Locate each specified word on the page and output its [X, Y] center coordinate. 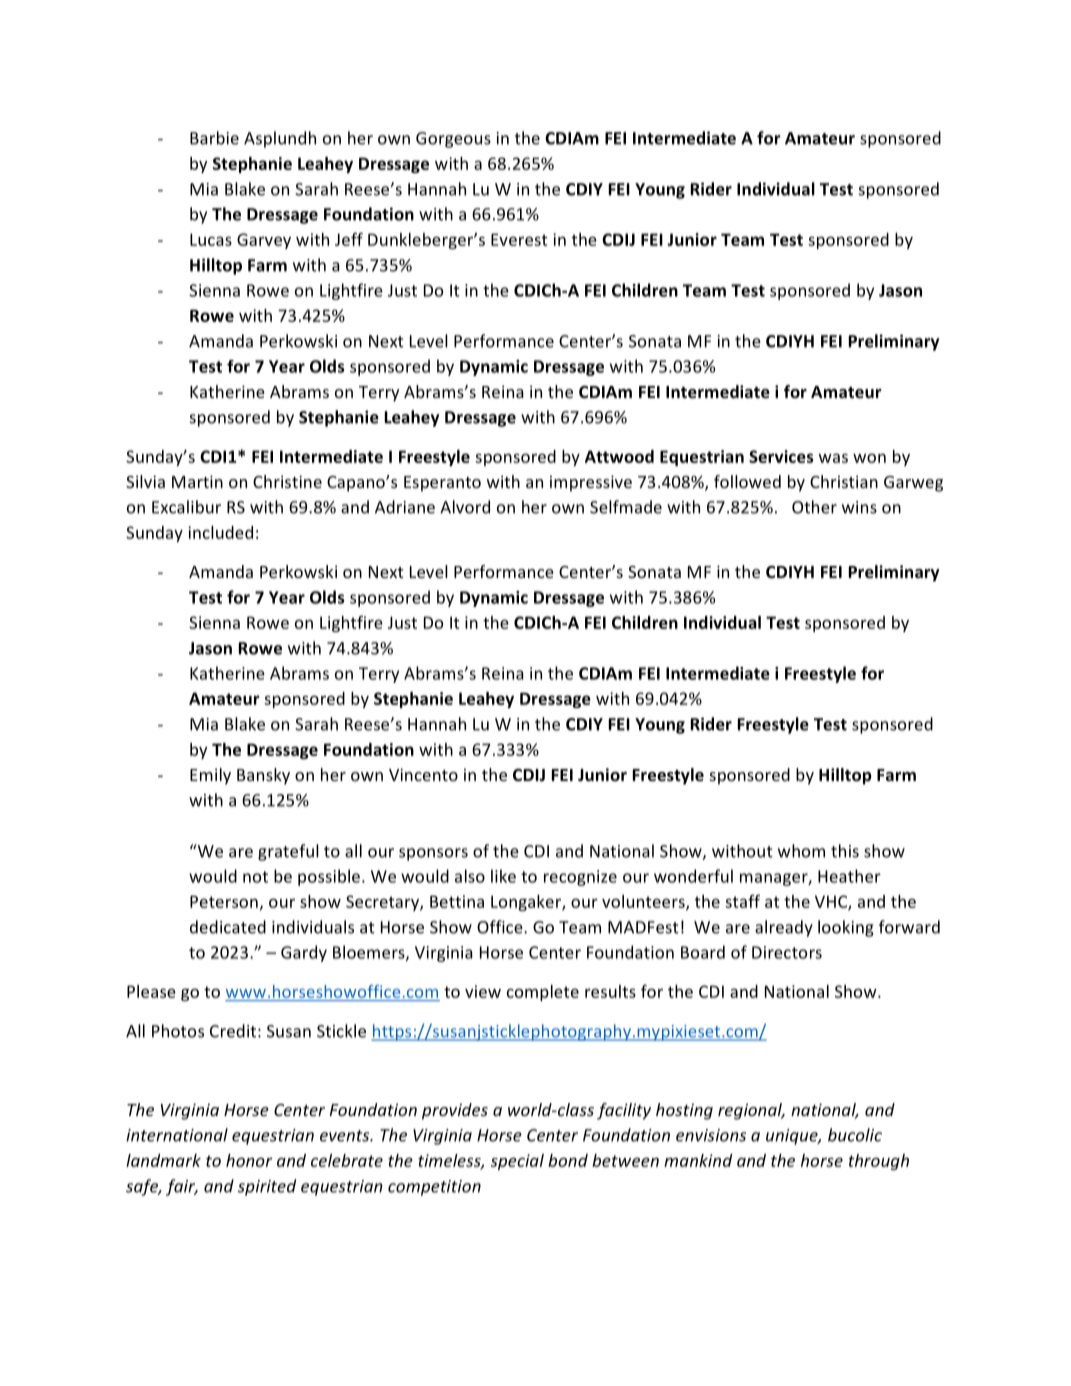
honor [249, 1160]
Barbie [214, 138]
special [517, 1162]
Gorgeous [453, 140]
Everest [519, 239]
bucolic [855, 1135]
